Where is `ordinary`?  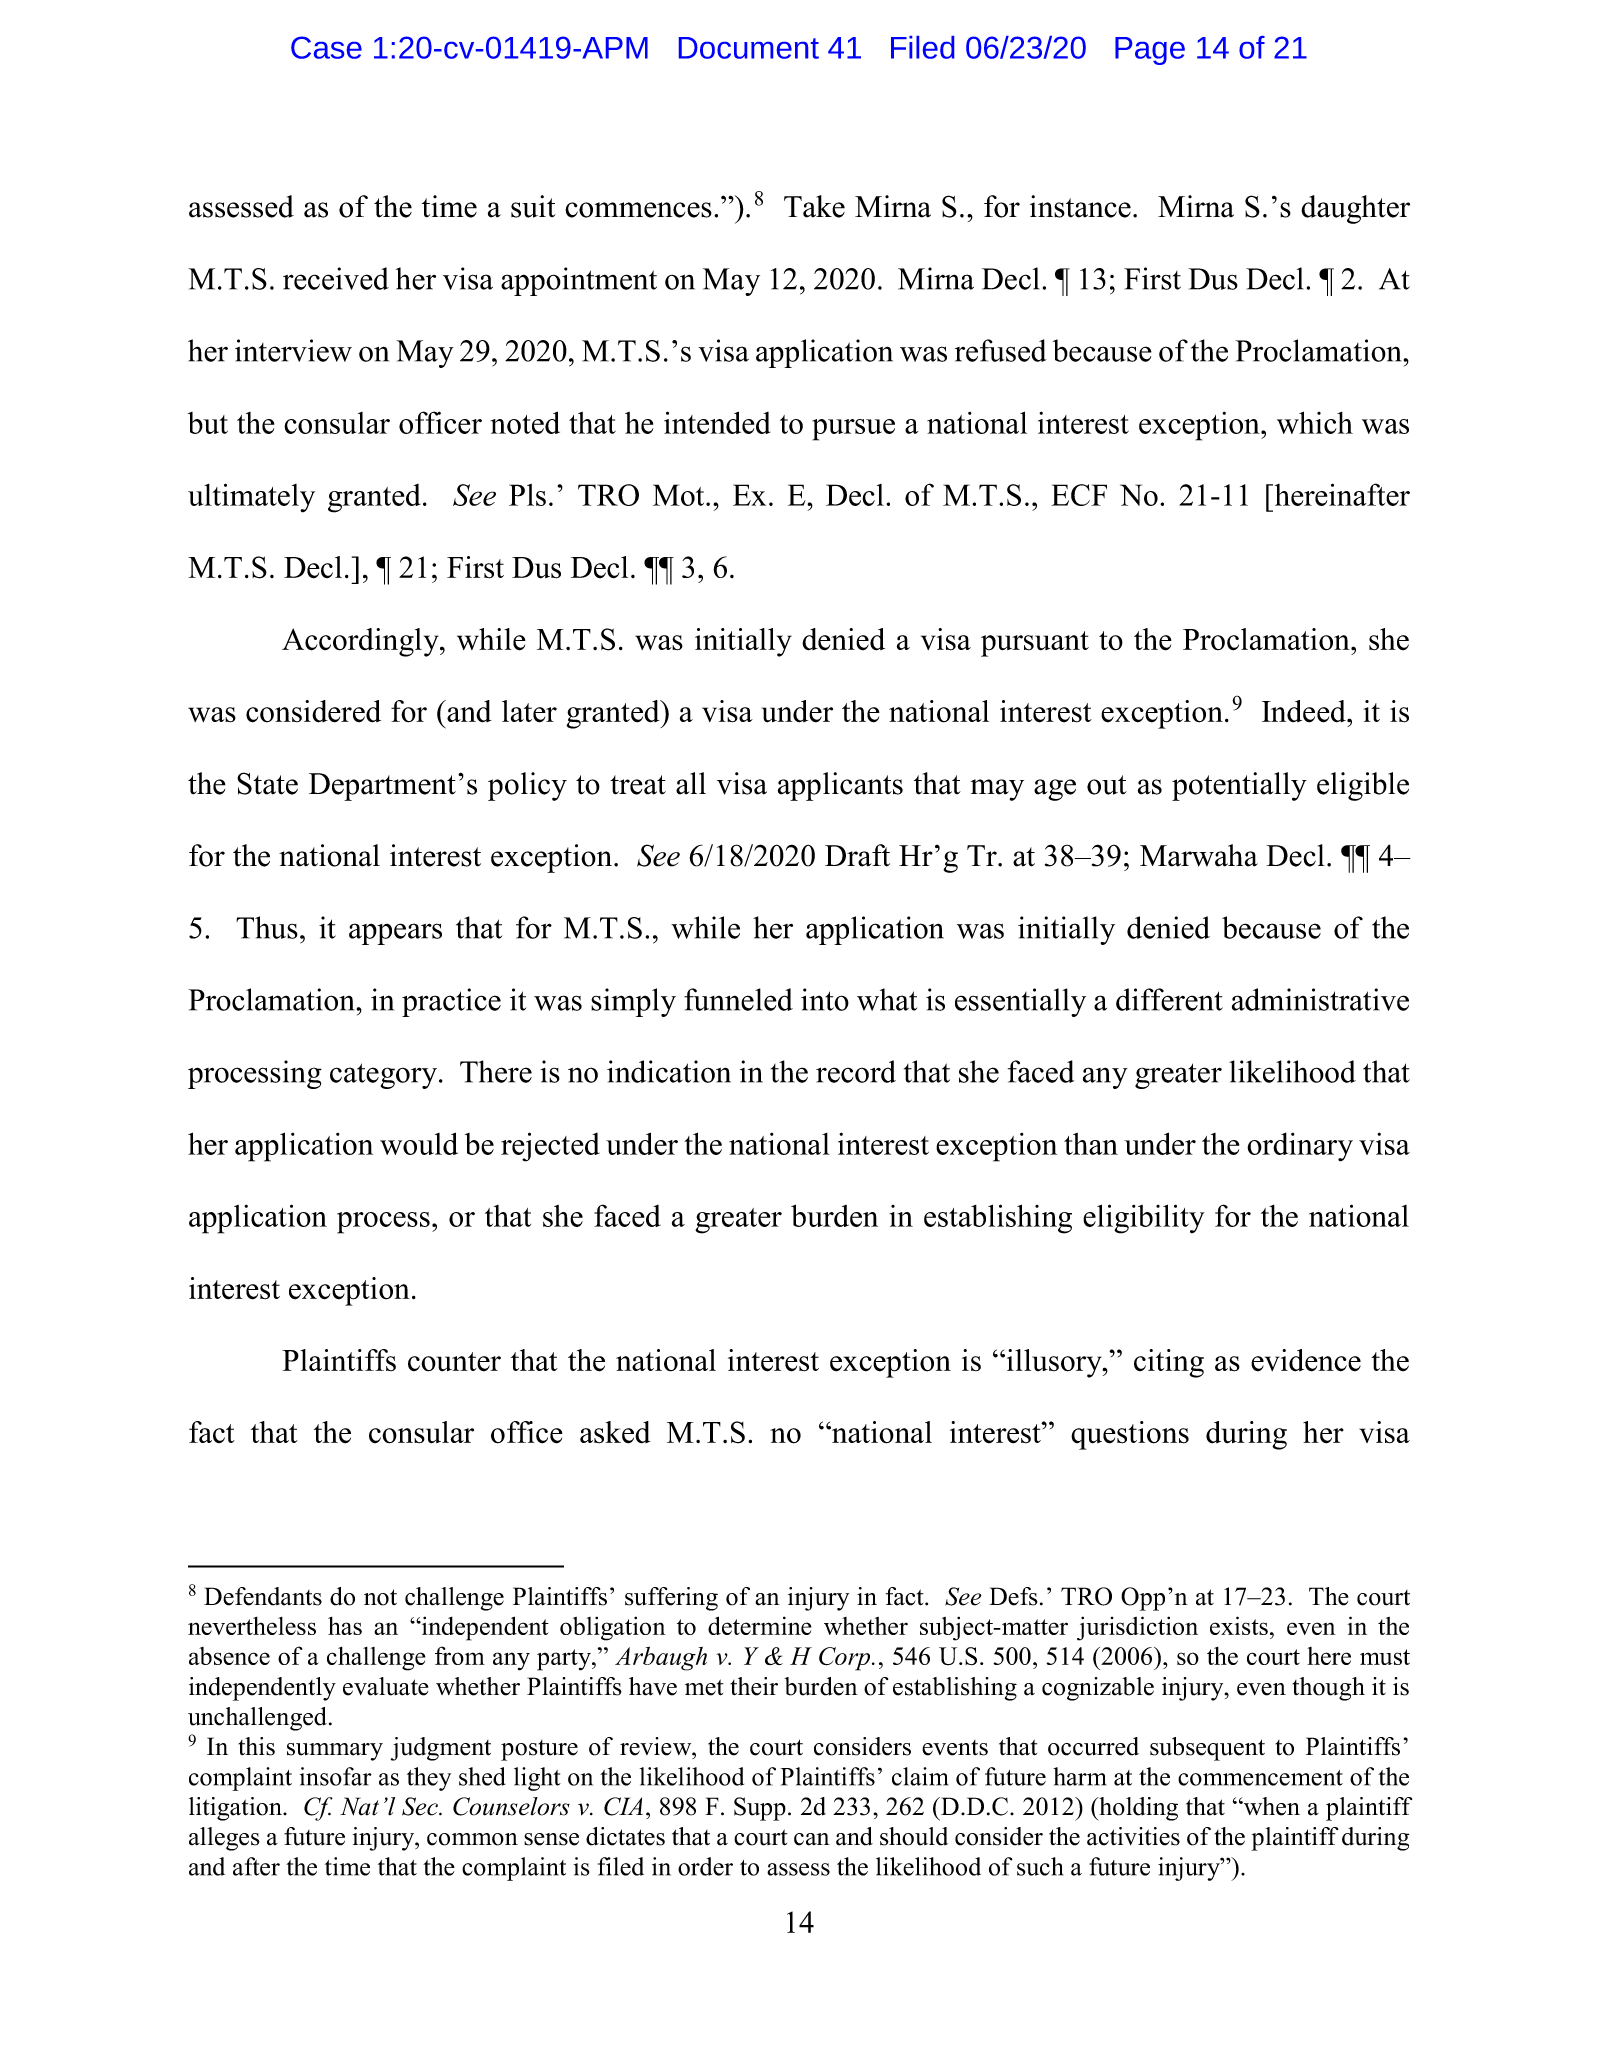 ordinary is located at coordinates (1300, 1147).
